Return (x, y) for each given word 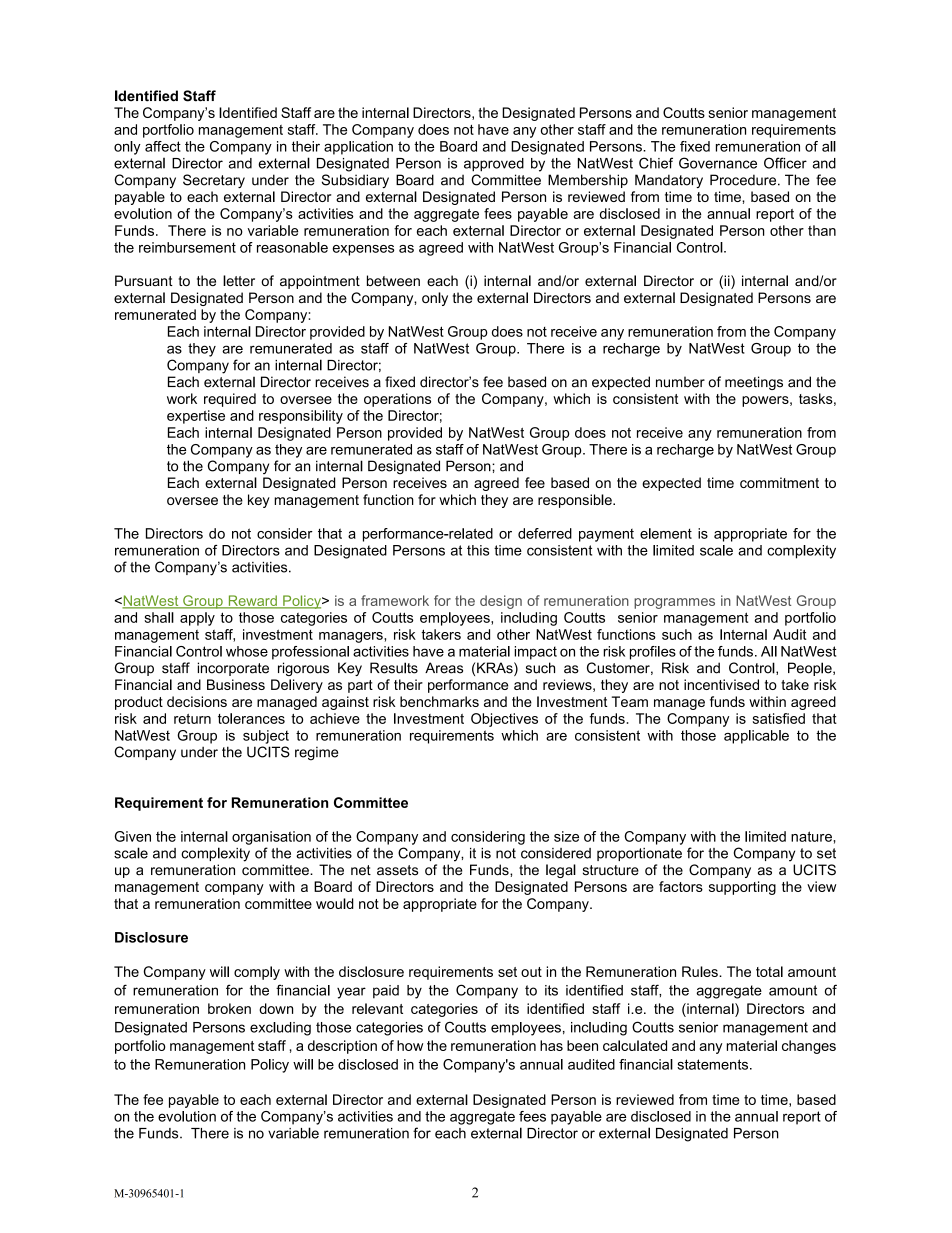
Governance (718, 163)
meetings (754, 383)
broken (229, 1008)
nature (812, 836)
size (566, 836)
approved (494, 165)
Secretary (214, 181)
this (478, 550)
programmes (674, 603)
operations (397, 400)
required (230, 400)
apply (197, 619)
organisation (271, 838)
